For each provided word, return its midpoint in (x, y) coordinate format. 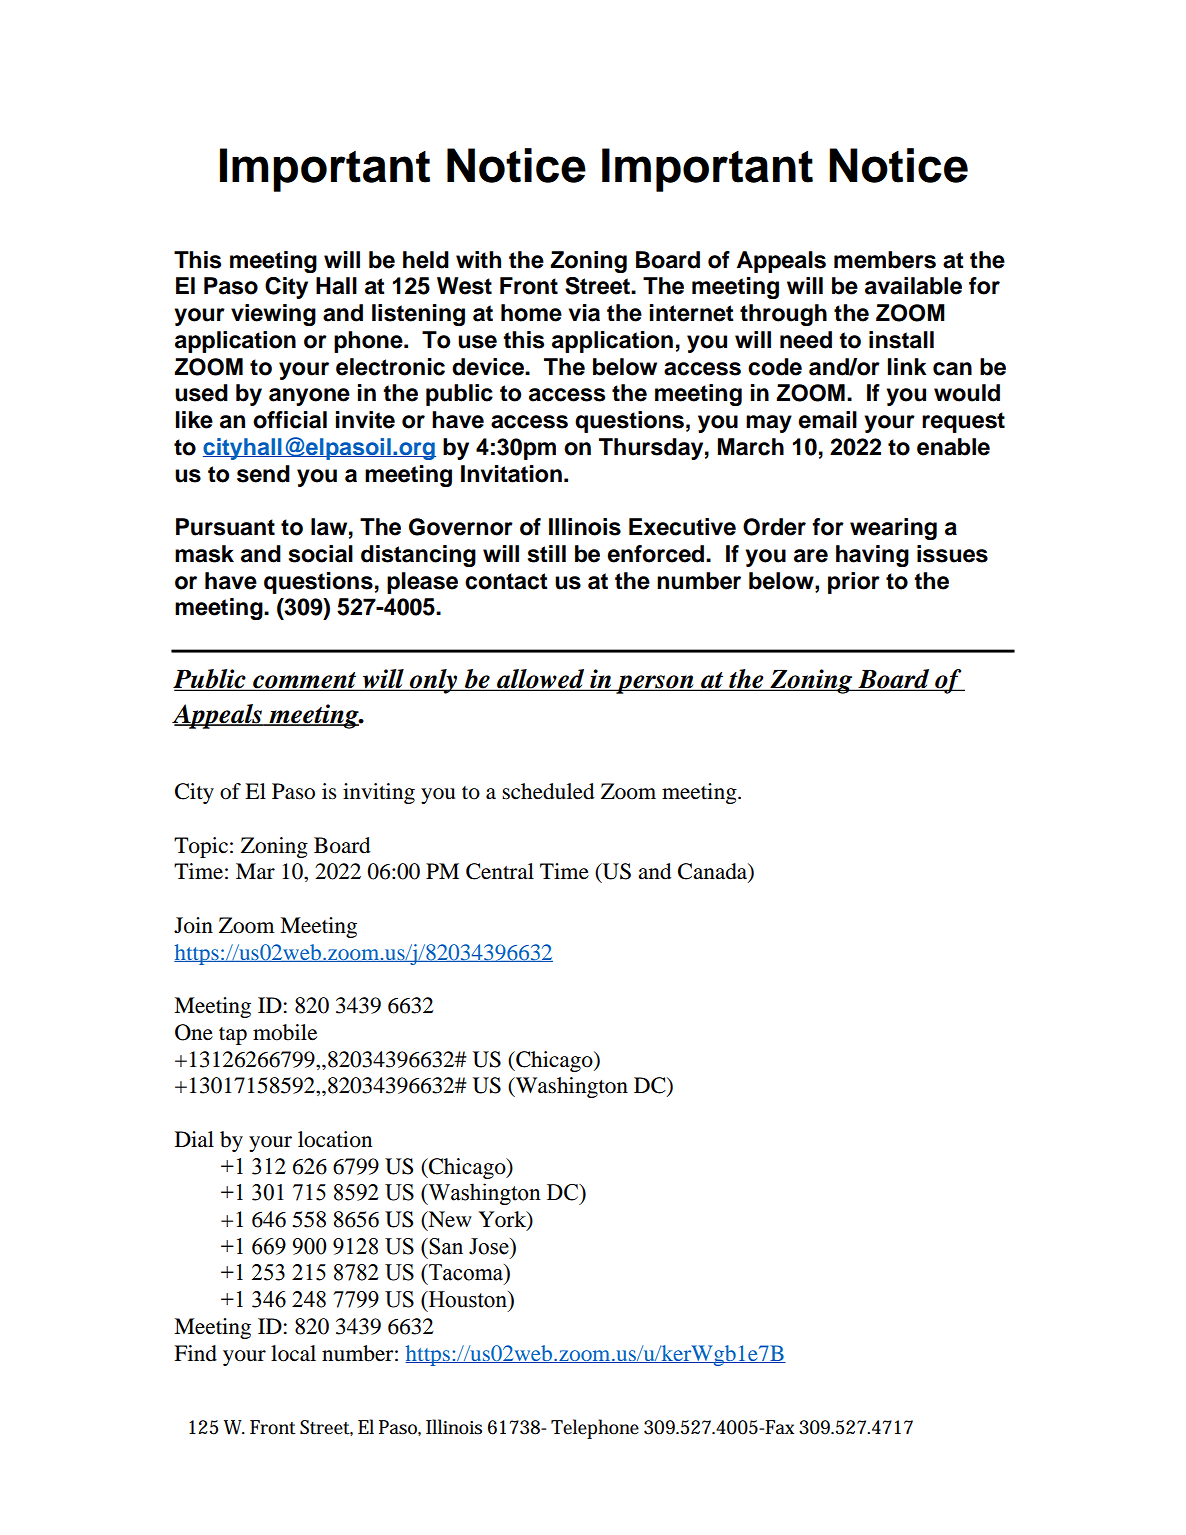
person (655, 684)
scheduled (548, 791)
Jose (490, 1246)
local (293, 1353)
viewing (273, 315)
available (913, 286)
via (584, 313)
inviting (379, 793)
